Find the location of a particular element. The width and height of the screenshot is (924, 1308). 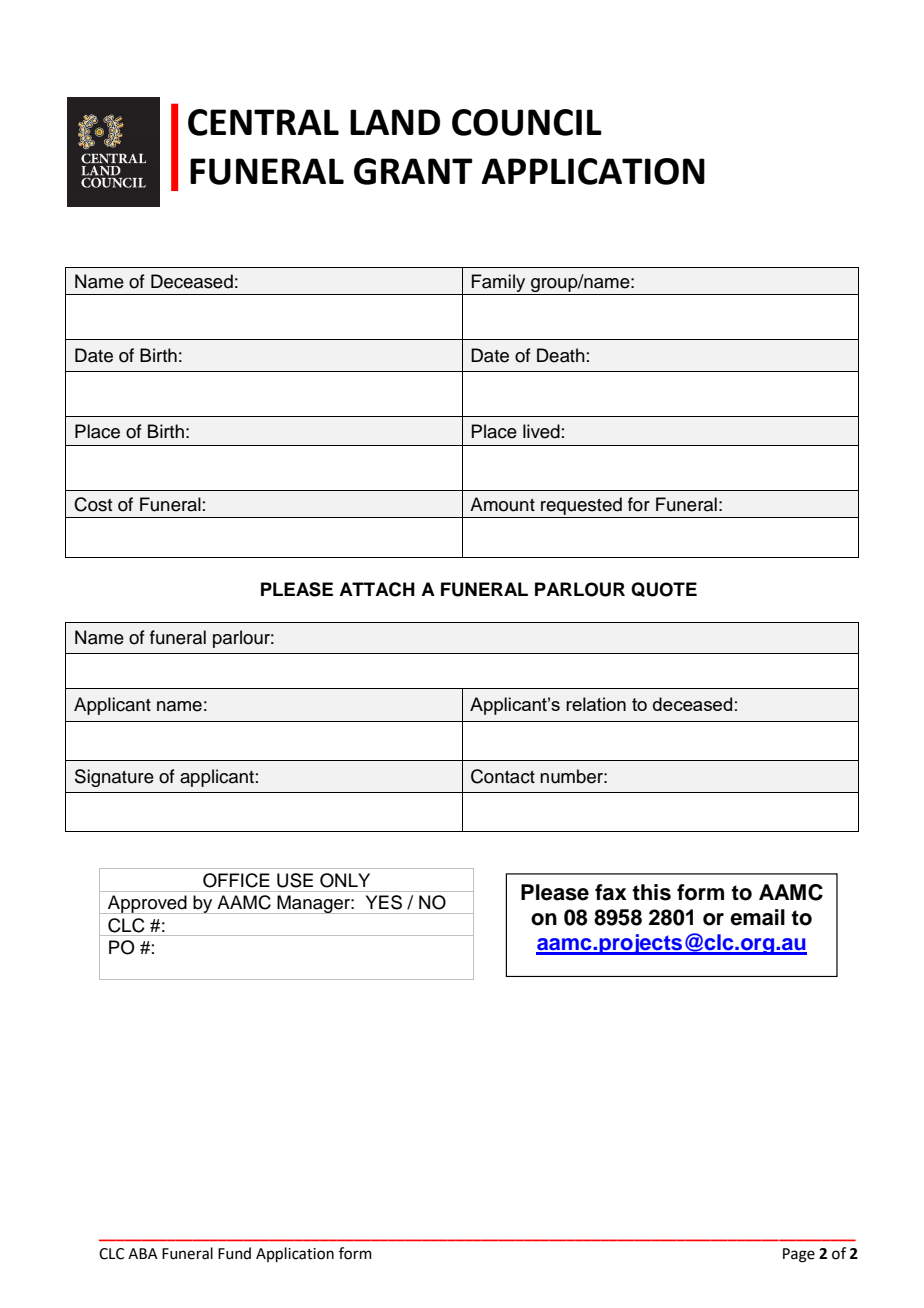

email is located at coordinates (757, 917).
